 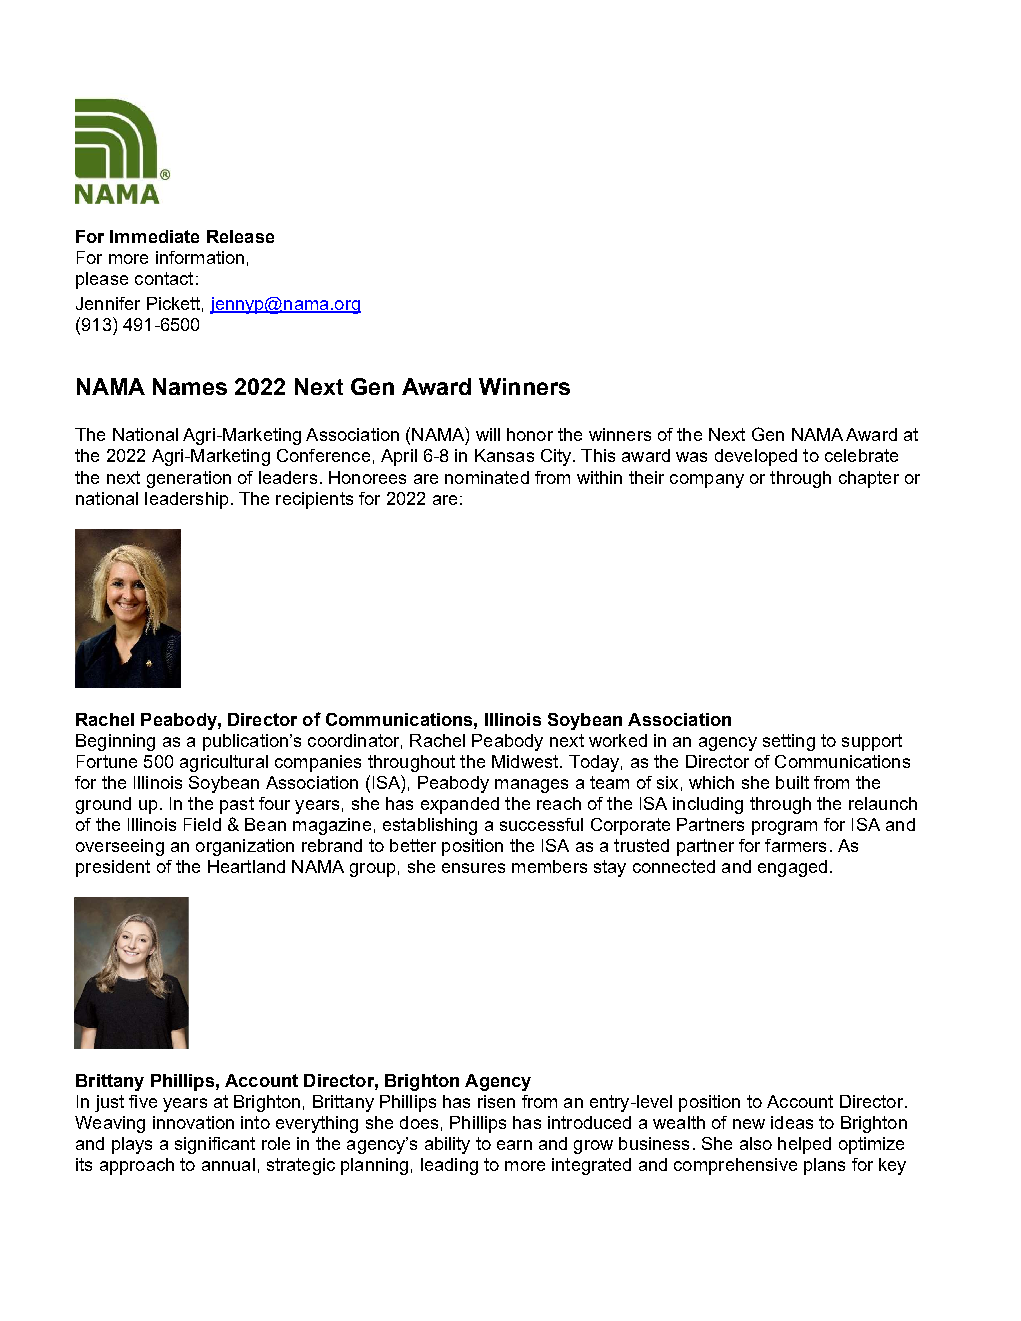 I want to click on Midwest, so click(x=526, y=761).
